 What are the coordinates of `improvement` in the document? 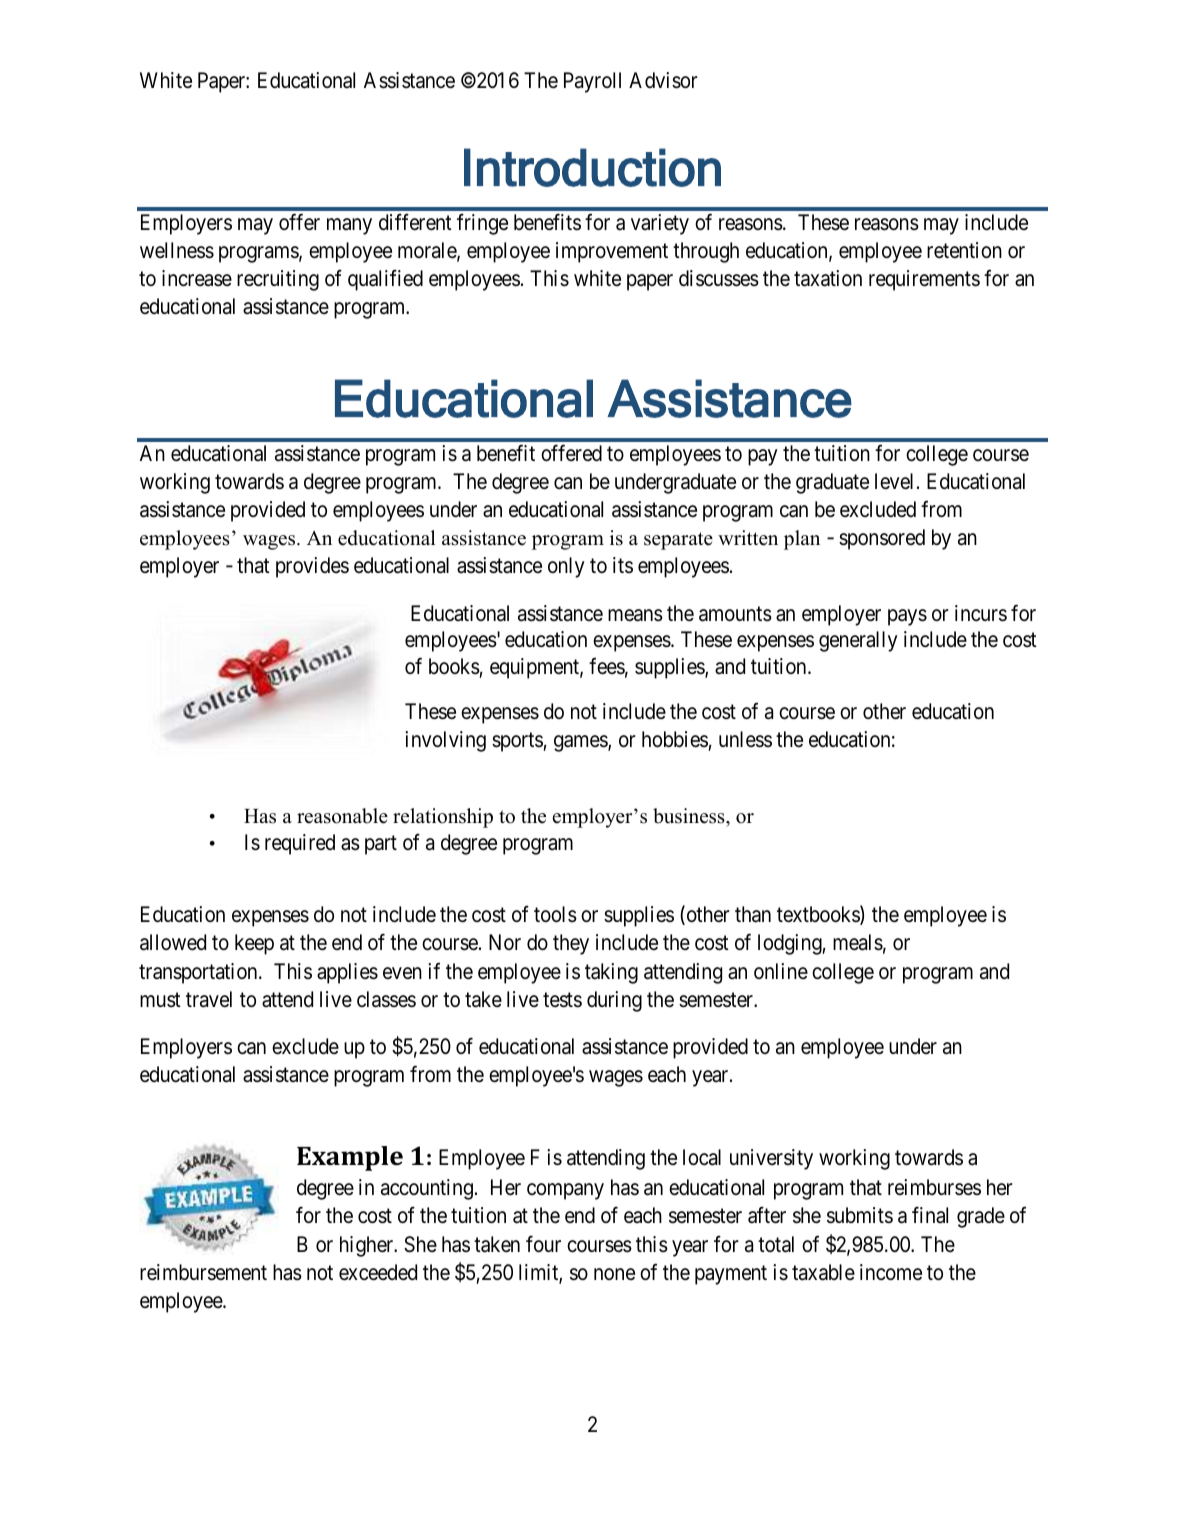 It's located at (612, 252).
